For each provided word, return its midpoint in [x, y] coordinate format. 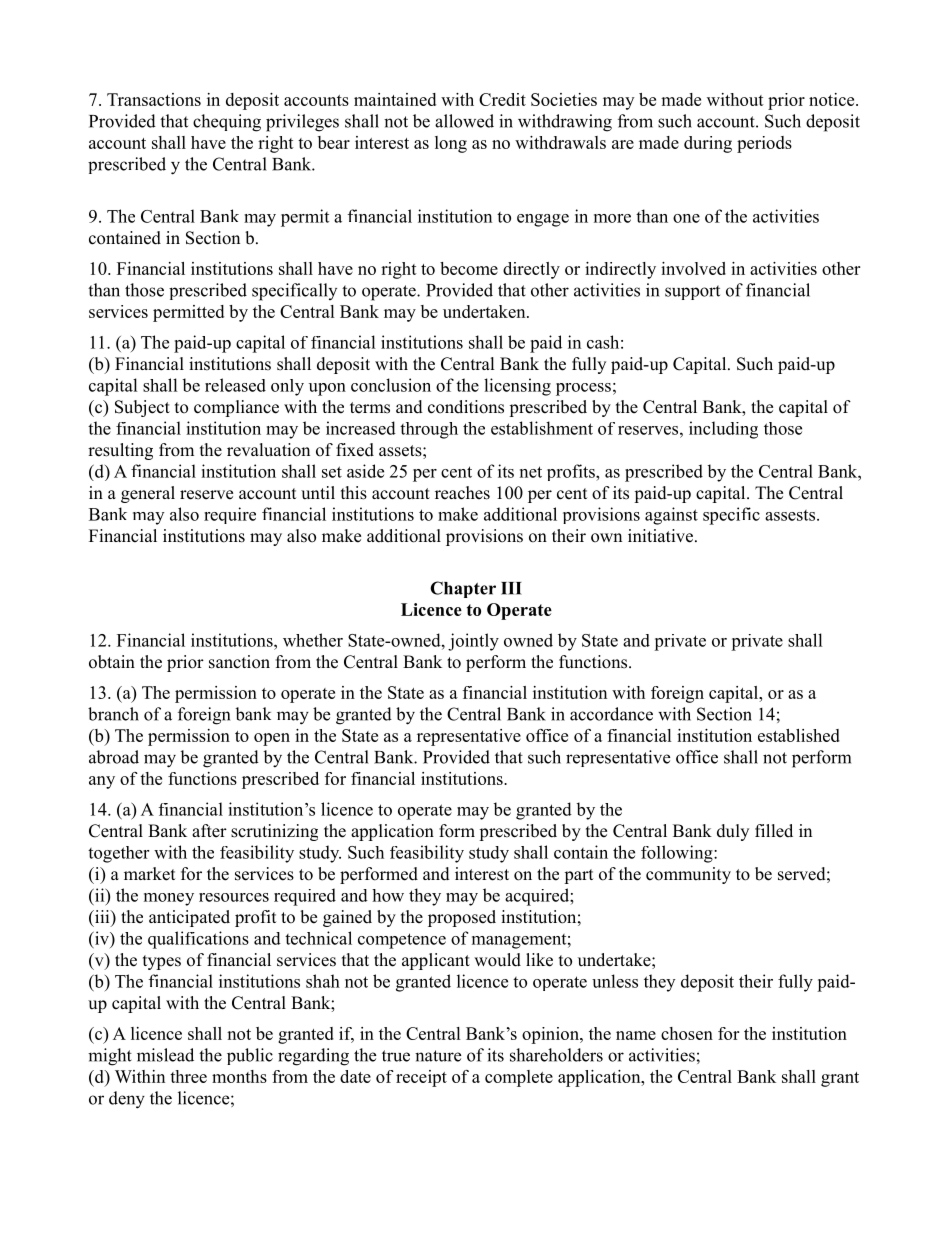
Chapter [463, 589]
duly [733, 832]
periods [764, 144]
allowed [464, 121]
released [235, 385]
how [388, 895]
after [209, 831]
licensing [517, 387]
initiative [660, 536]
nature [438, 1056]
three [188, 1076]
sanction [239, 662]
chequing [227, 123]
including [723, 430]
